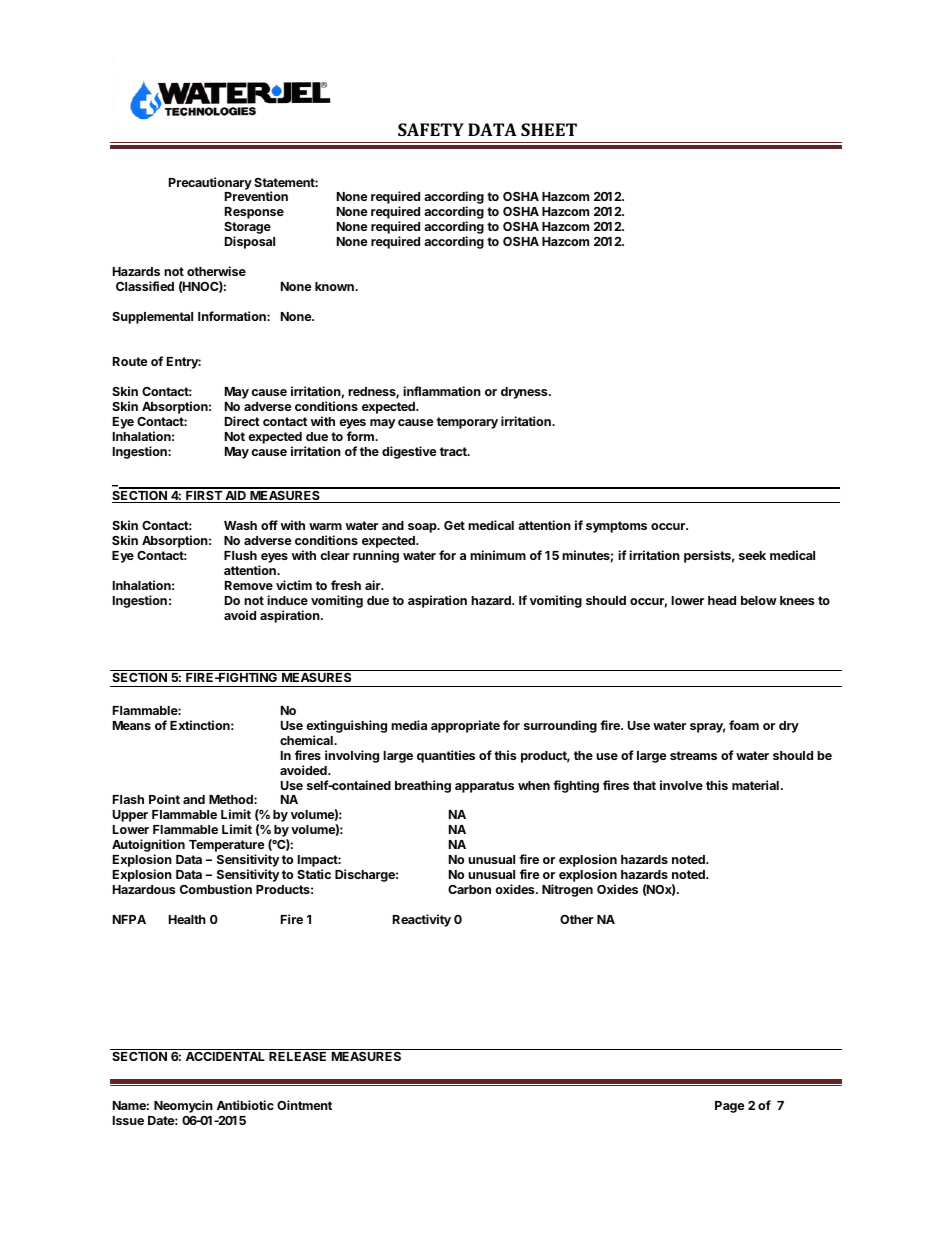  I want to click on Precautionary, so click(210, 183).
